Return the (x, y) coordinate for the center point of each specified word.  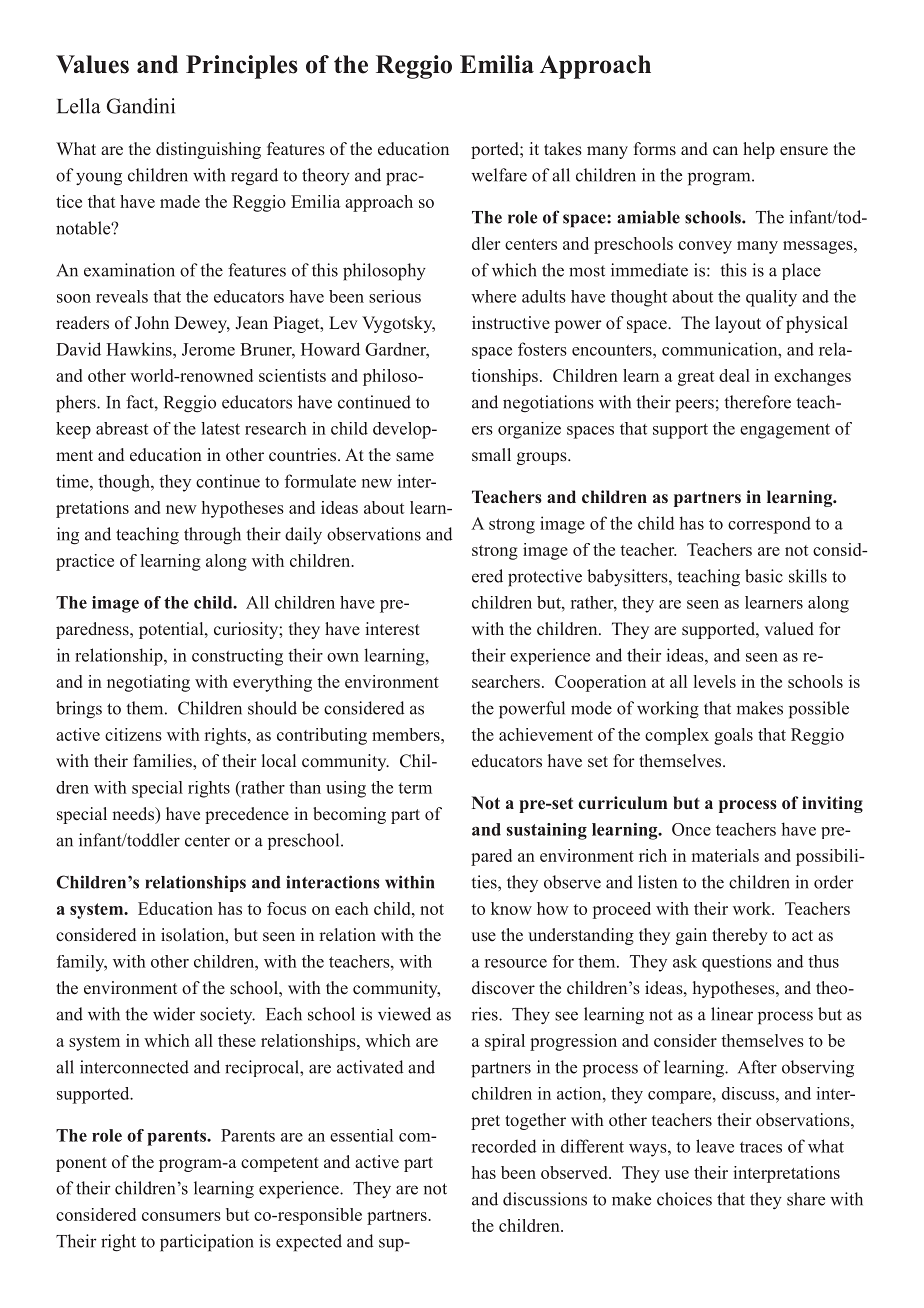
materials (725, 855)
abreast (122, 428)
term (415, 788)
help (759, 150)
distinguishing (208, 150)
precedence (247, 815)
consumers (181, 1216)
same (415, 457)
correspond (769, 525)
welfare (499, 175)
